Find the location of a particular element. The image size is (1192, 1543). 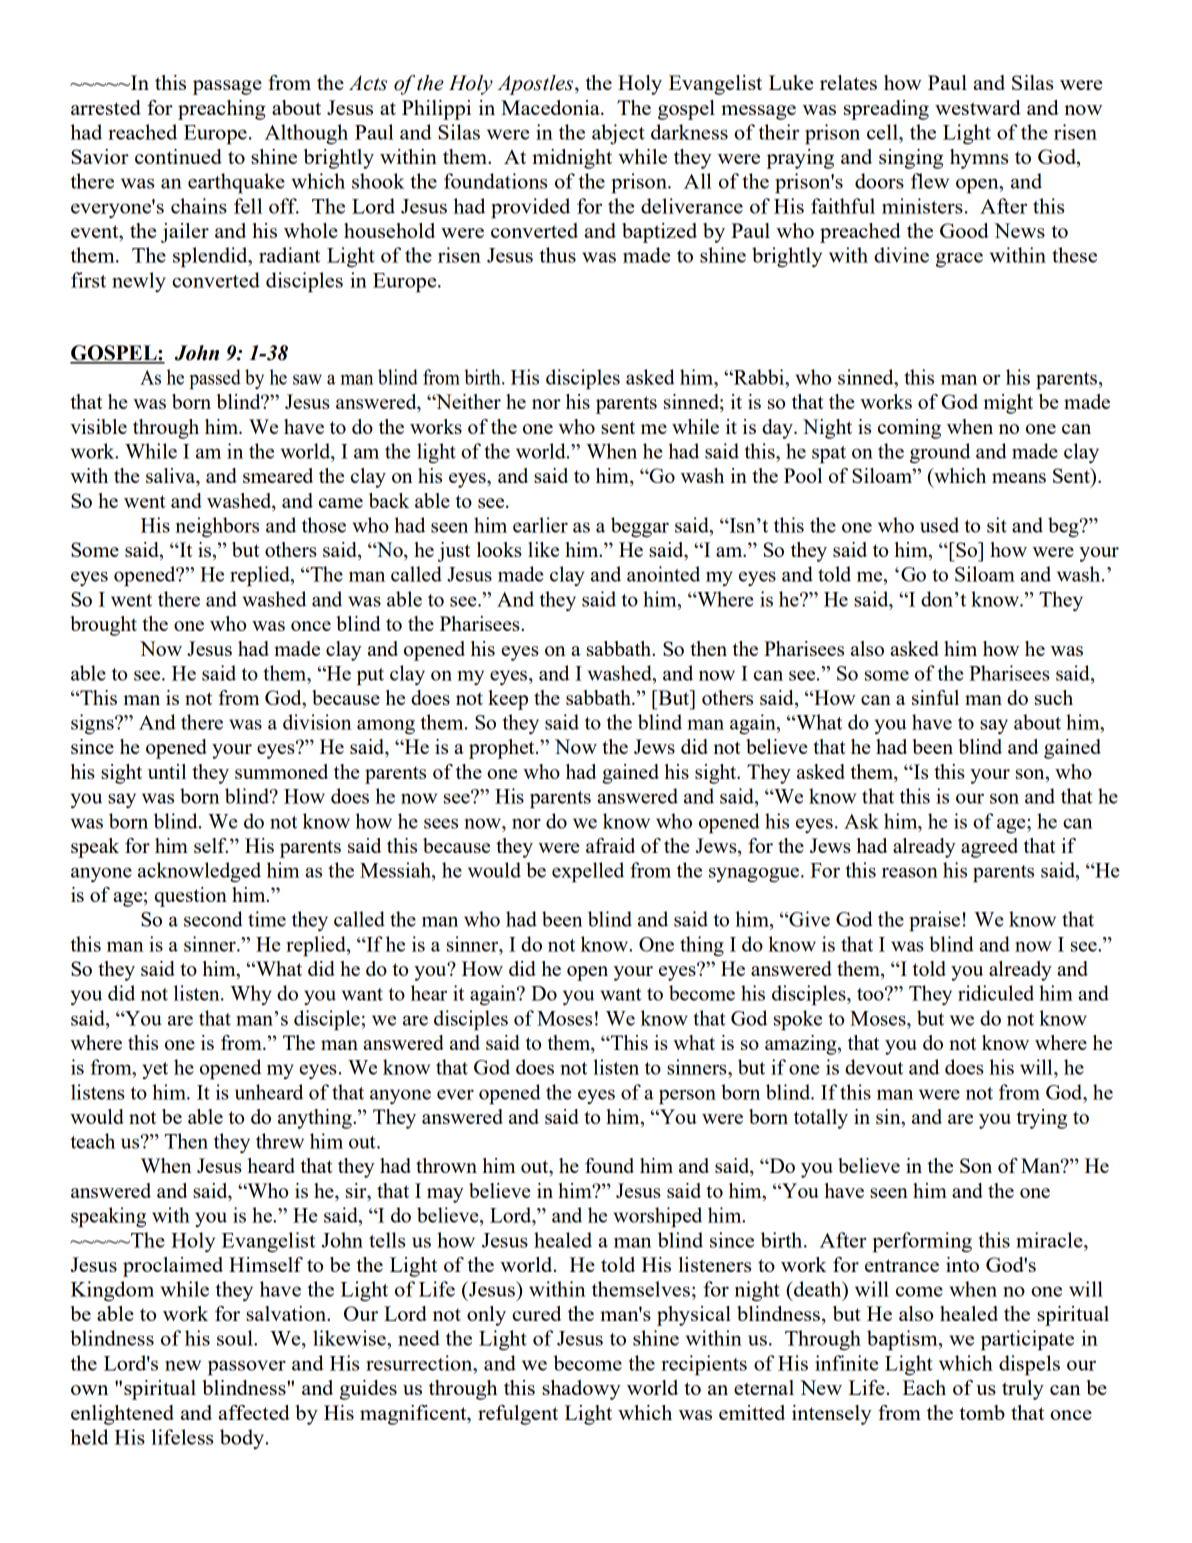

affected is located at coordinates (254, 1412).
